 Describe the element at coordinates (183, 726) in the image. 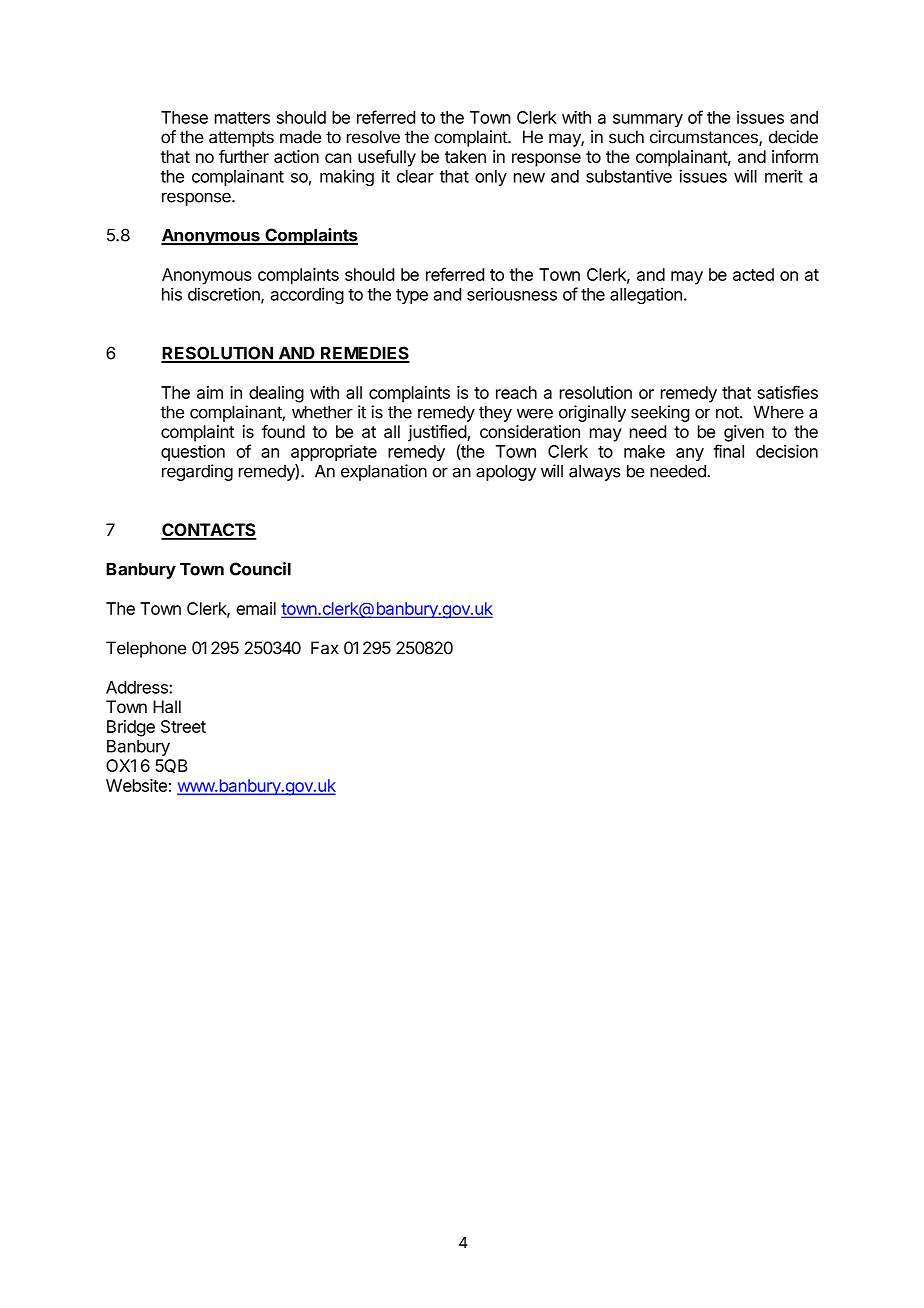

I see `Street` at that location.
